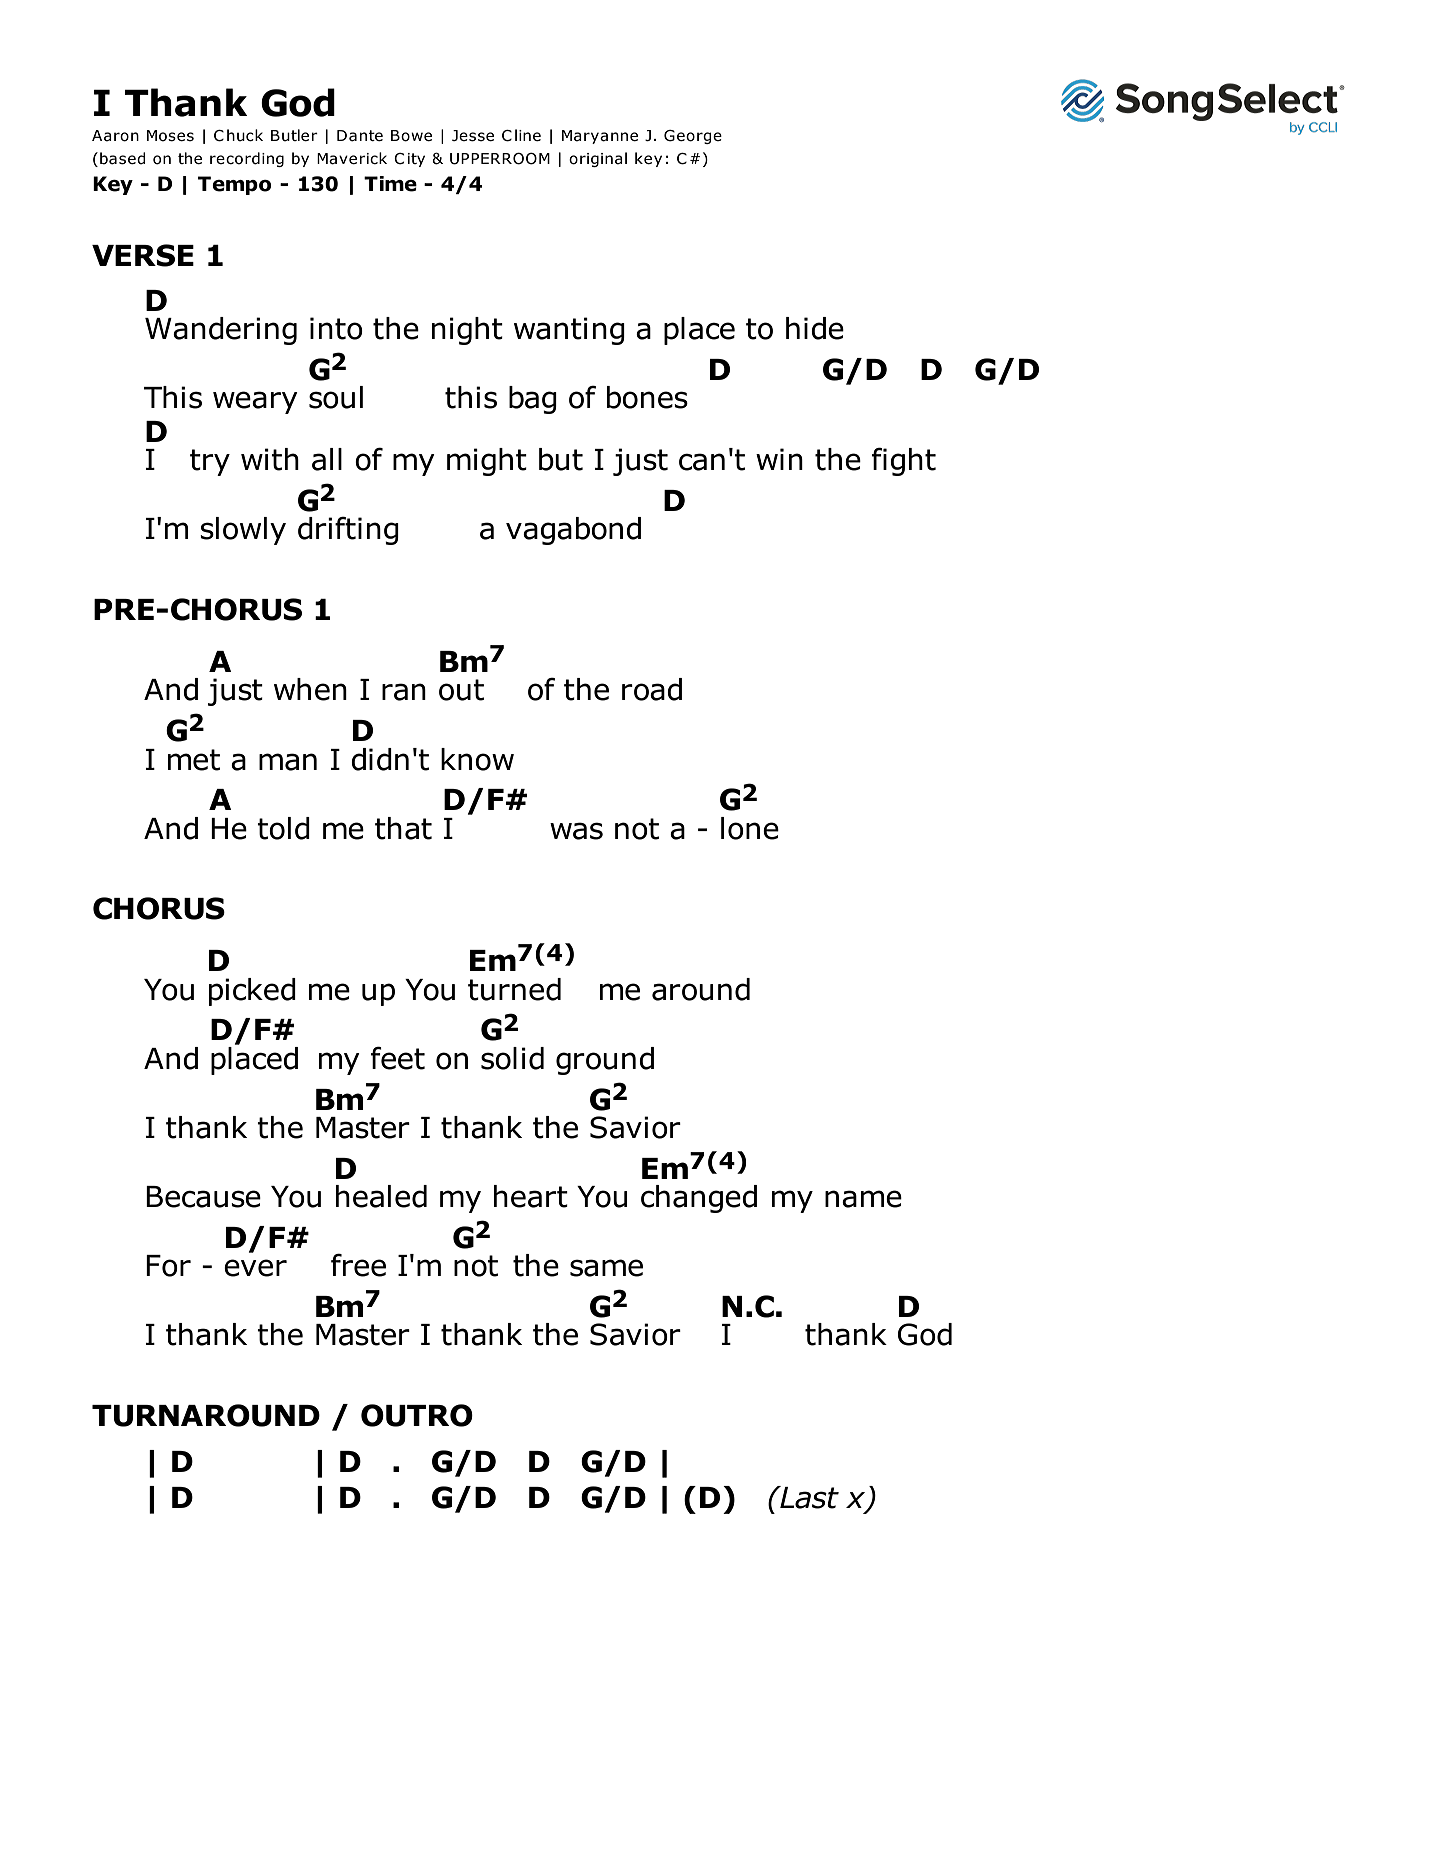  What do you see at coordinates (779, 459) in the screenshot?
I see `win` at bounding box center [779, 459].
